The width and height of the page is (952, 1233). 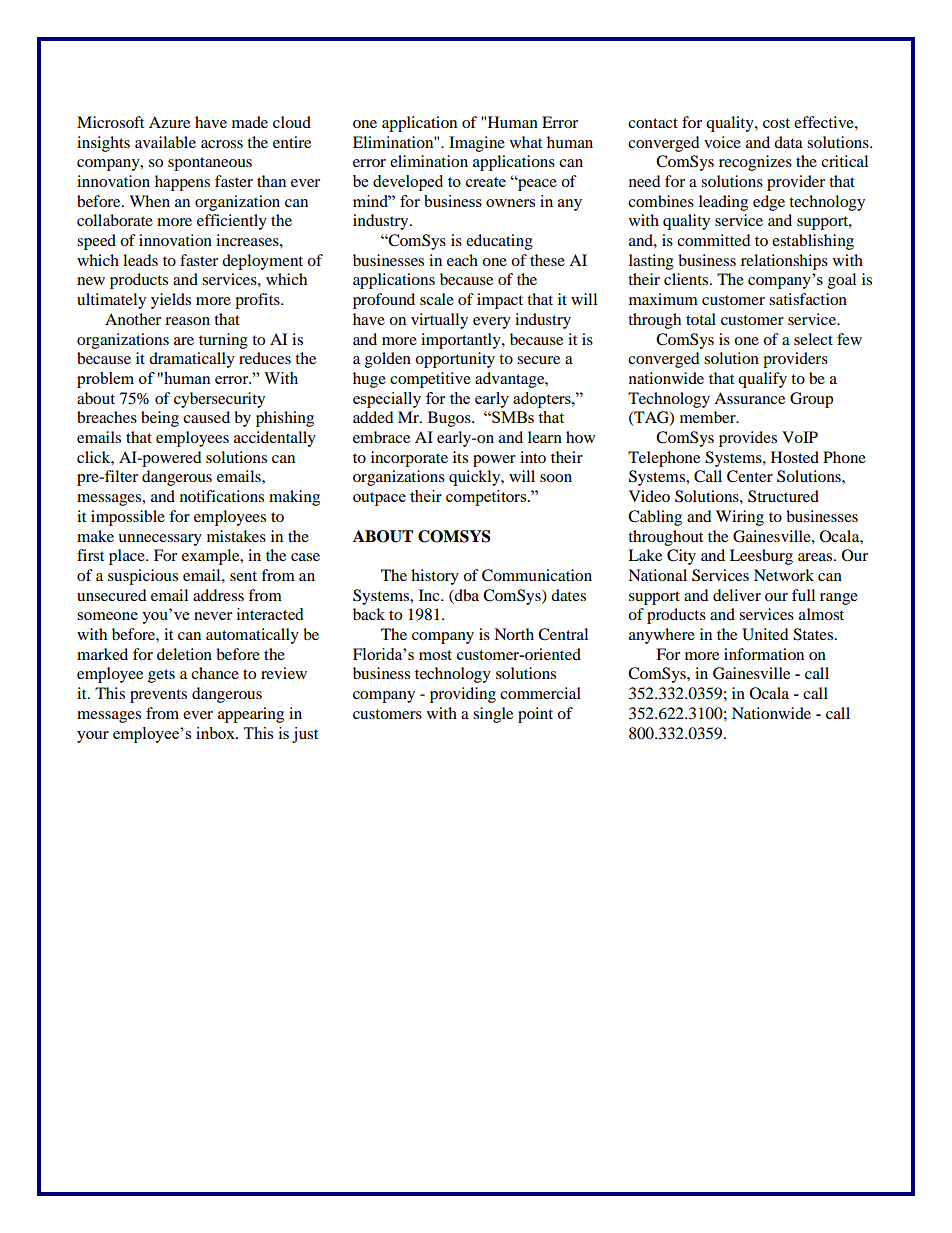 What do you see at coordinates (105, 380) in the page?
I see `problem` at bounding box center [105, 380].
